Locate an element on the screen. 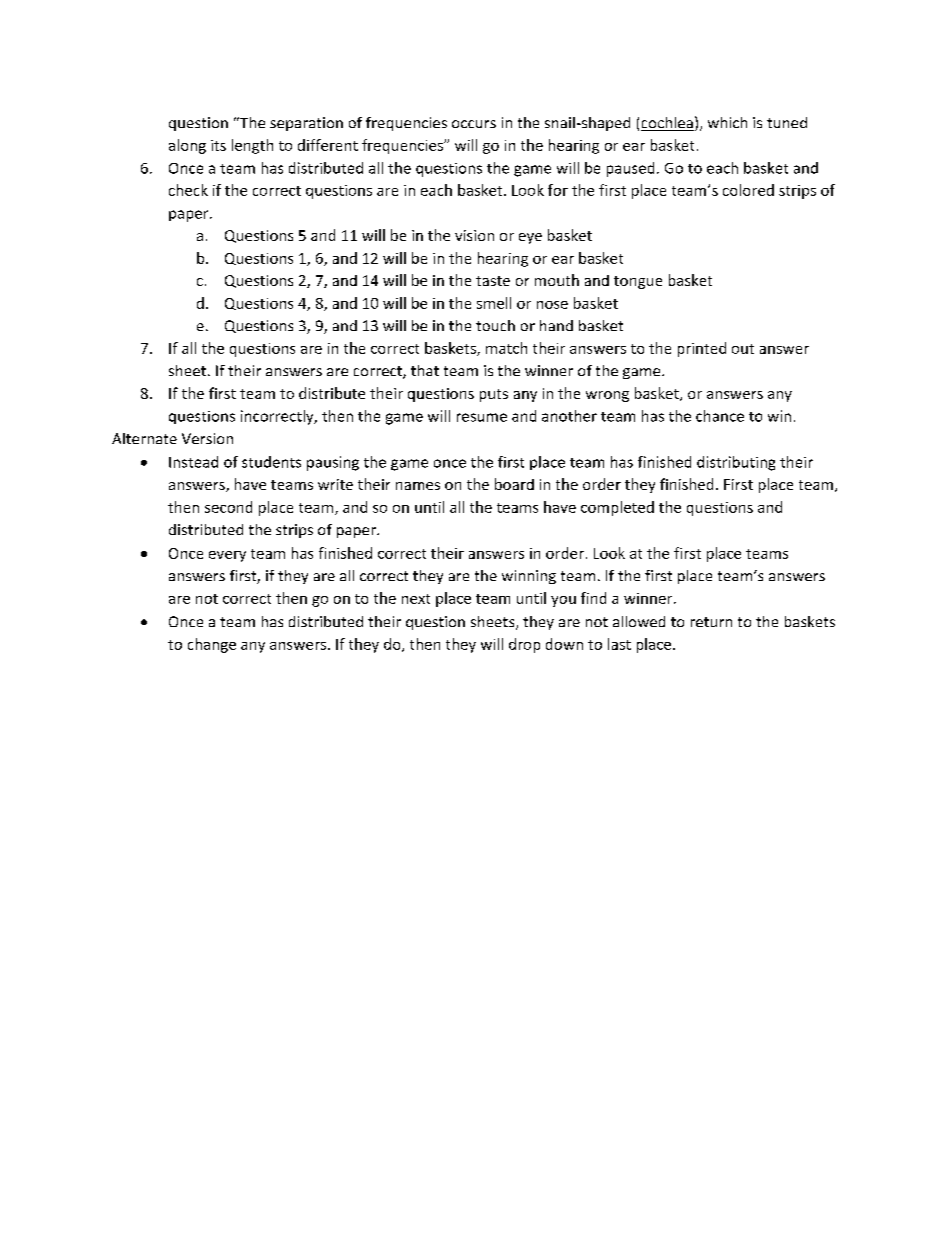  return is located at coordinates (711, 622).
